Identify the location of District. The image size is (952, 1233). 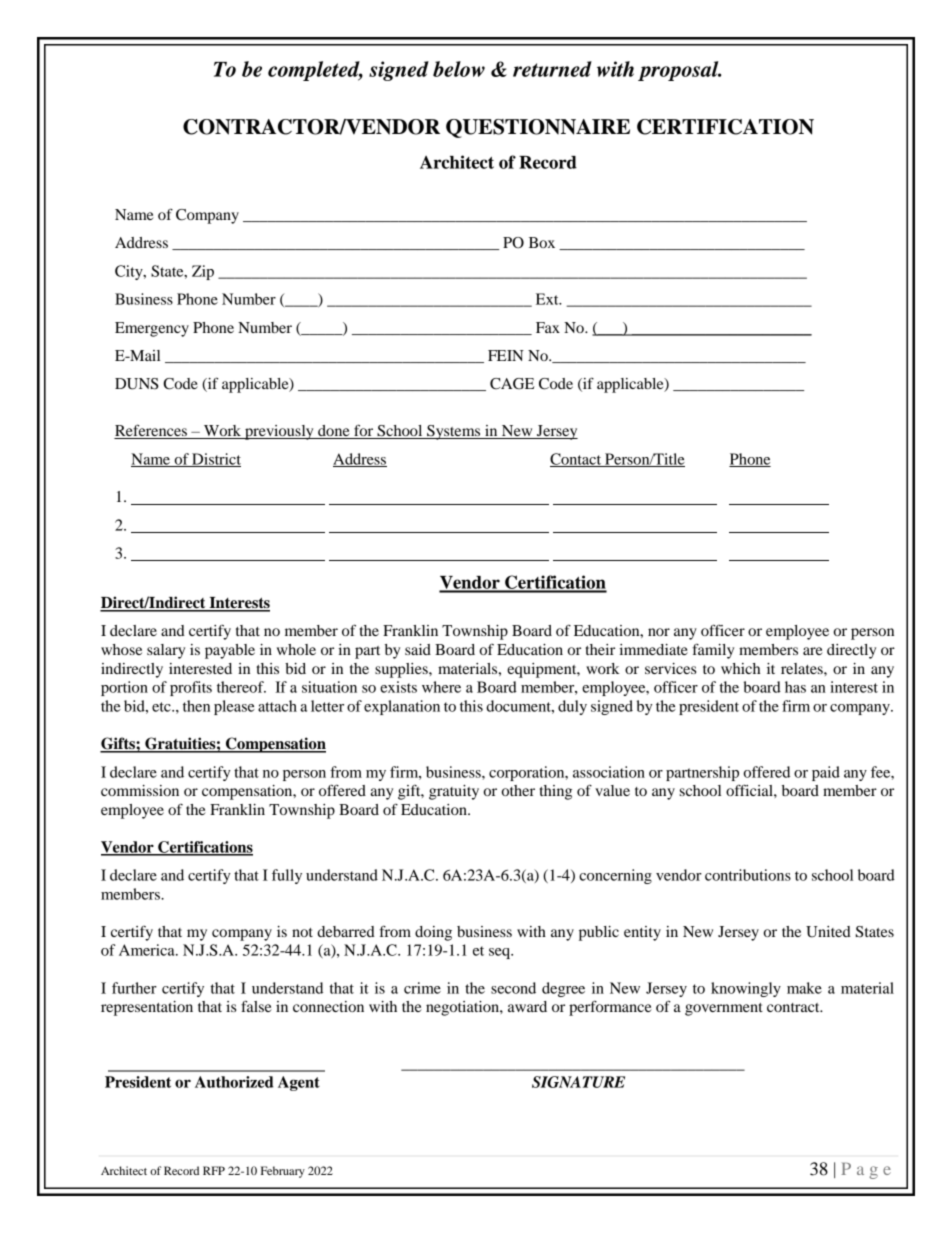
(215, 460).
